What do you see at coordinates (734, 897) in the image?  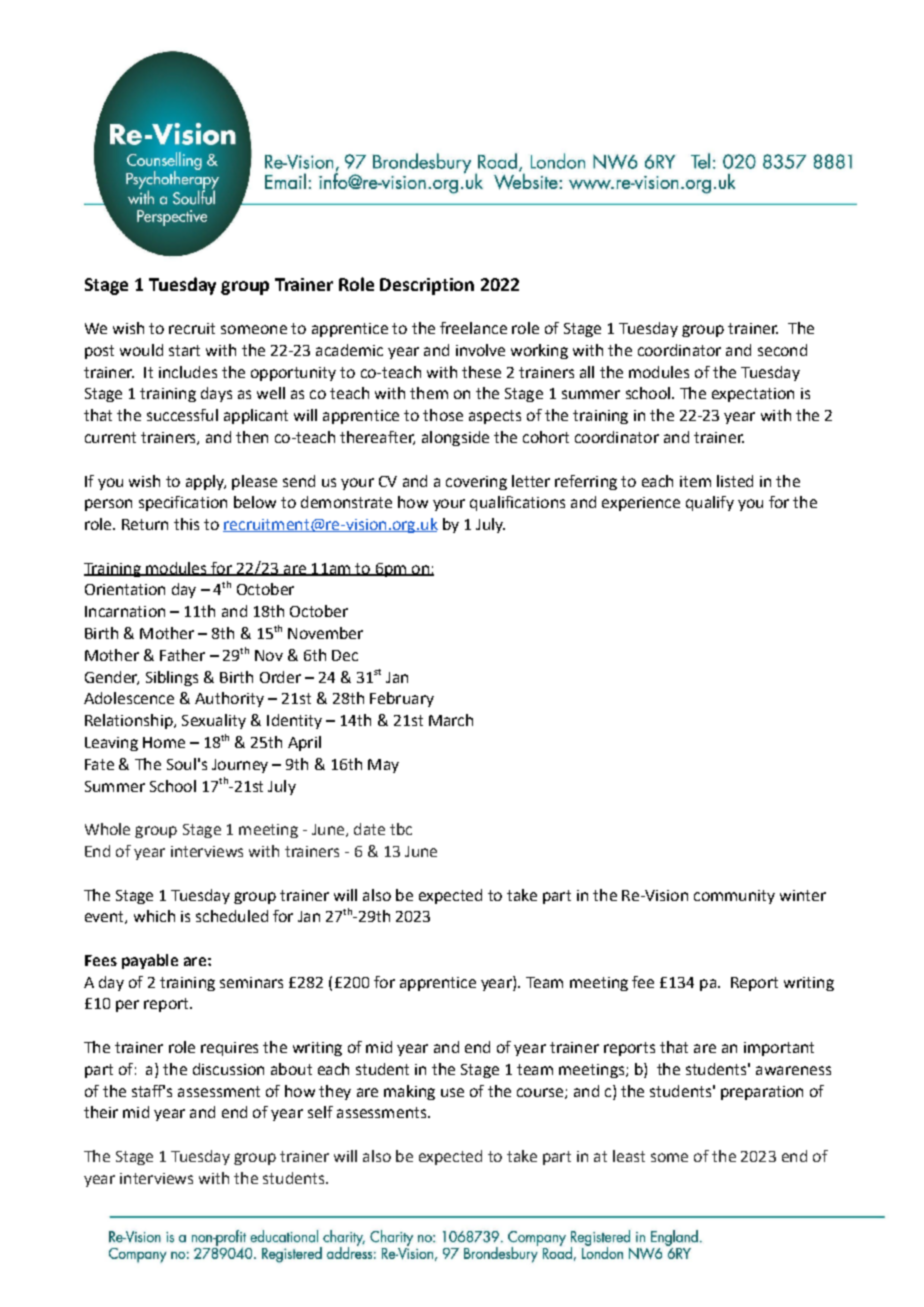 I see `community` at bounding box center [734, 897].
